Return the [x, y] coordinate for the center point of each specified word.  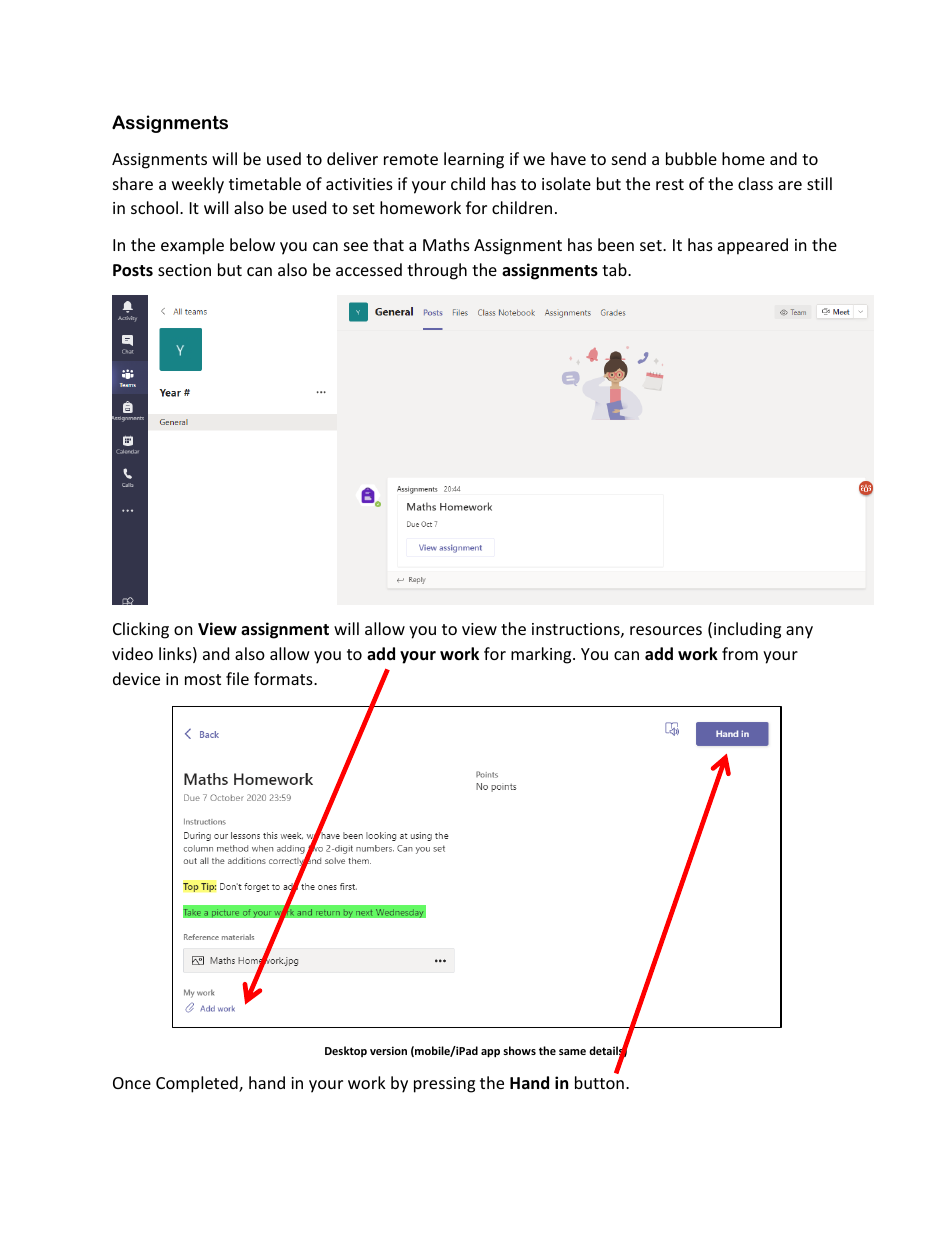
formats [284, 678]
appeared [753, 246]
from [740, 653]
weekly [198, 185]
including [747, 630]
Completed [198, 1084]
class [755, 183]
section [184, 270]
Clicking [141, 630]
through [437, 271]
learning [474, 160]
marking [542, 655]
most [203, 679]
